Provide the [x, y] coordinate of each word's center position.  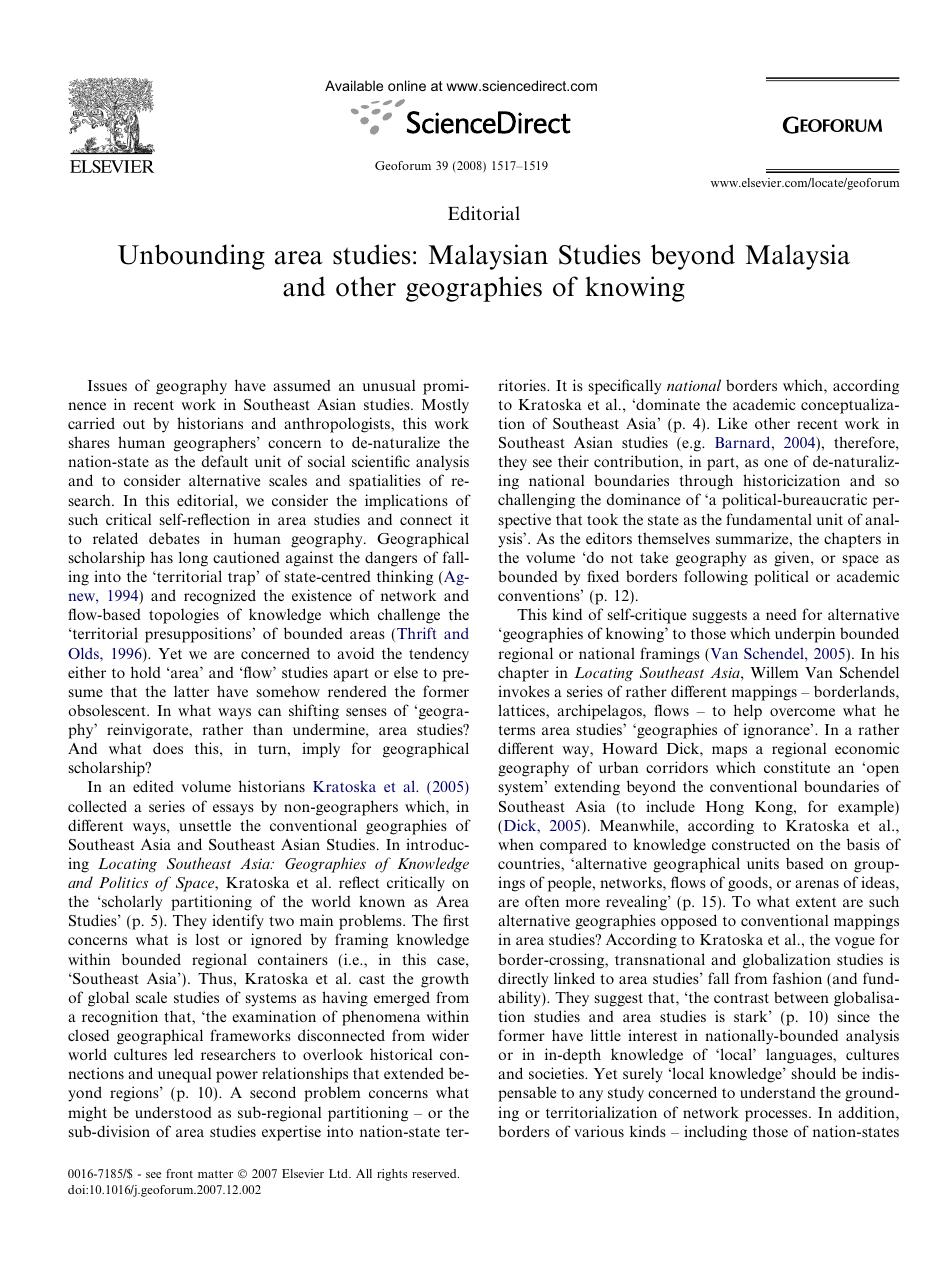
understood [173, 1112]
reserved [435, 1173]
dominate [667, 404]
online [407, 85]
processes [777, 1116]
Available [354, 85]
